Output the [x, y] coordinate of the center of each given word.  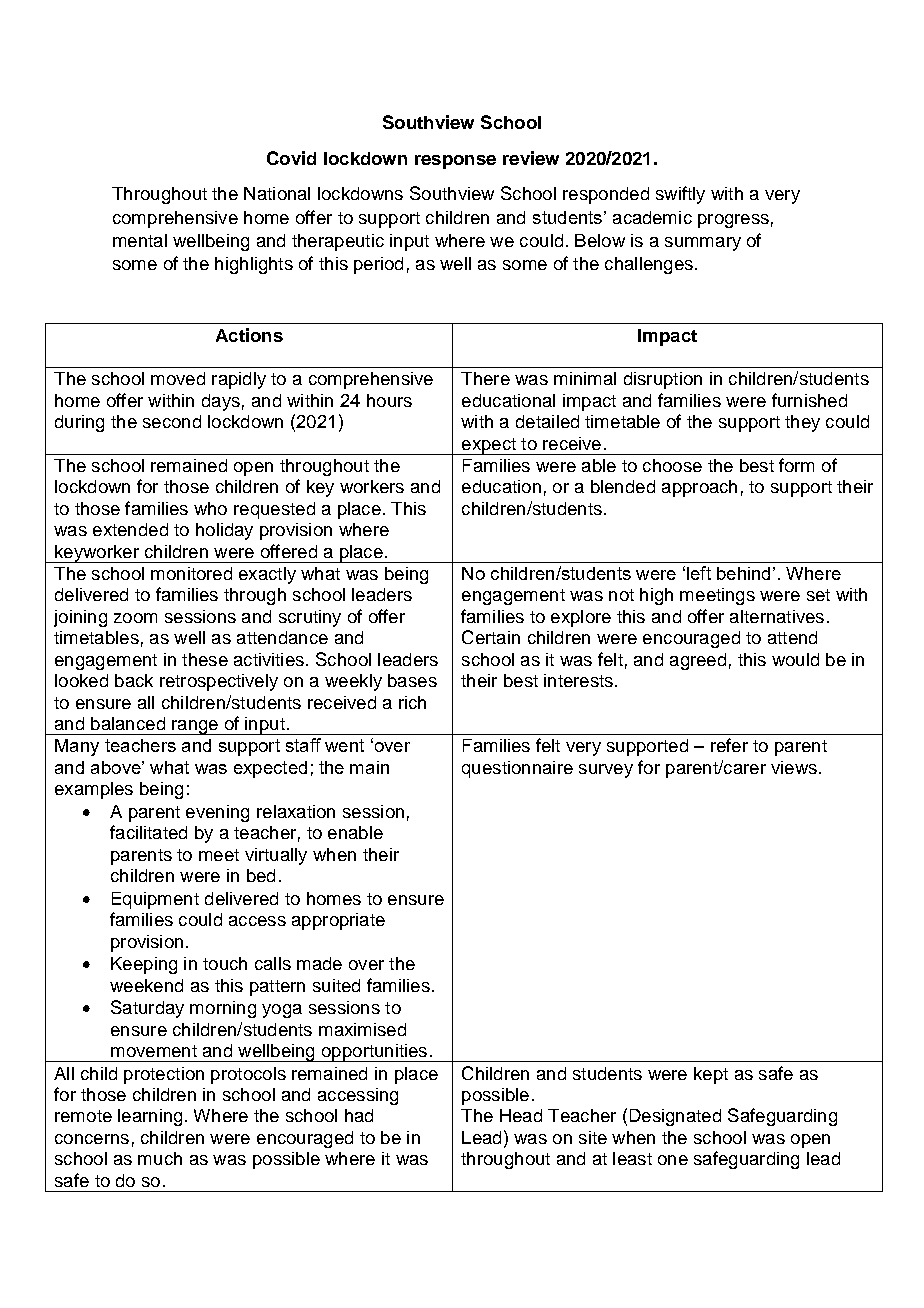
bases [412, 680]
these [205, 659]
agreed [698, 661]
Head [521, 1115]
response [455, 162]
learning [150, 1117]
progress [733, 221]
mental [140, 240]
